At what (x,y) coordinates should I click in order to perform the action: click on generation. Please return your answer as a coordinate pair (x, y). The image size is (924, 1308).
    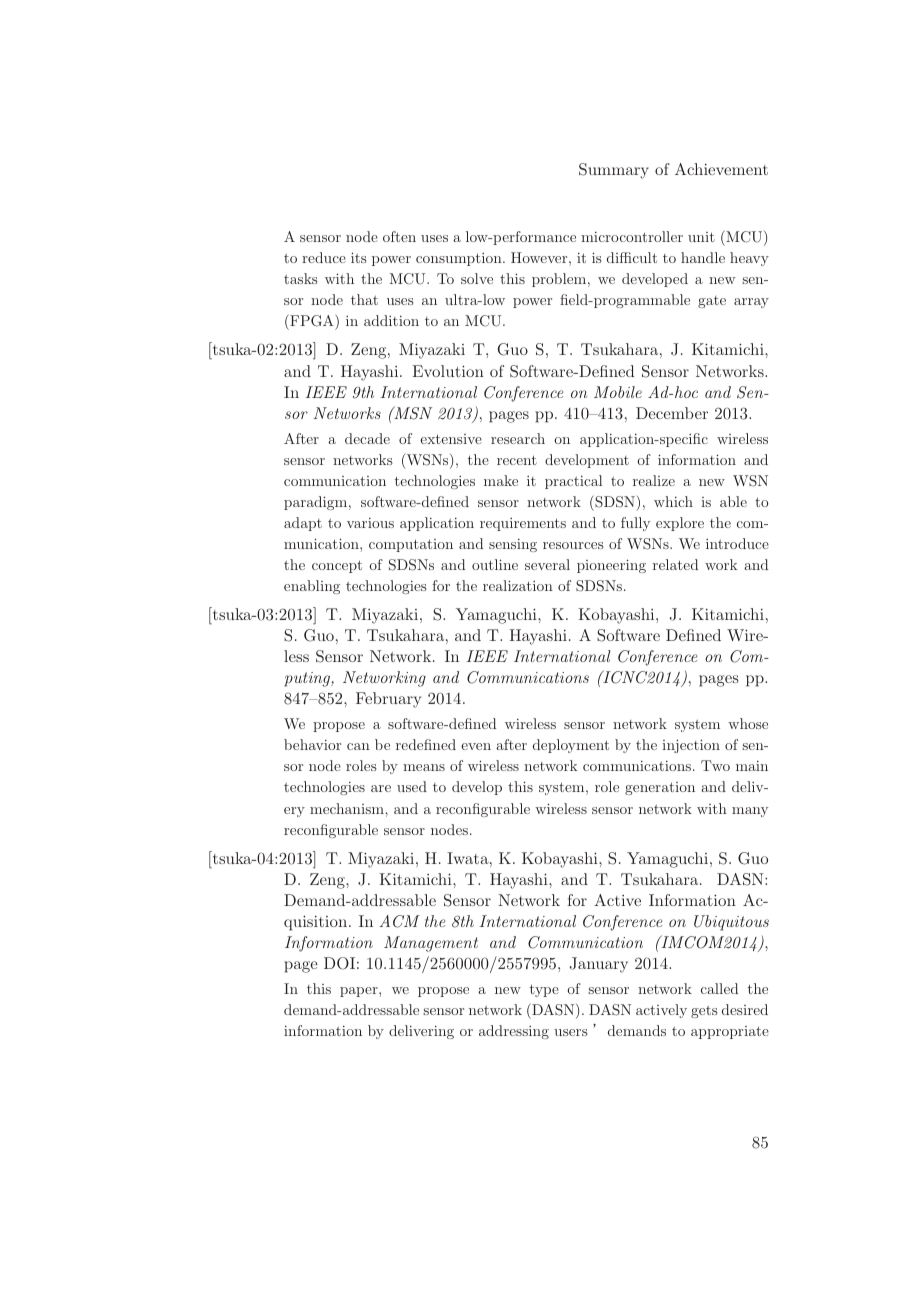
    Looking at the image, I should click on (660, 788).
